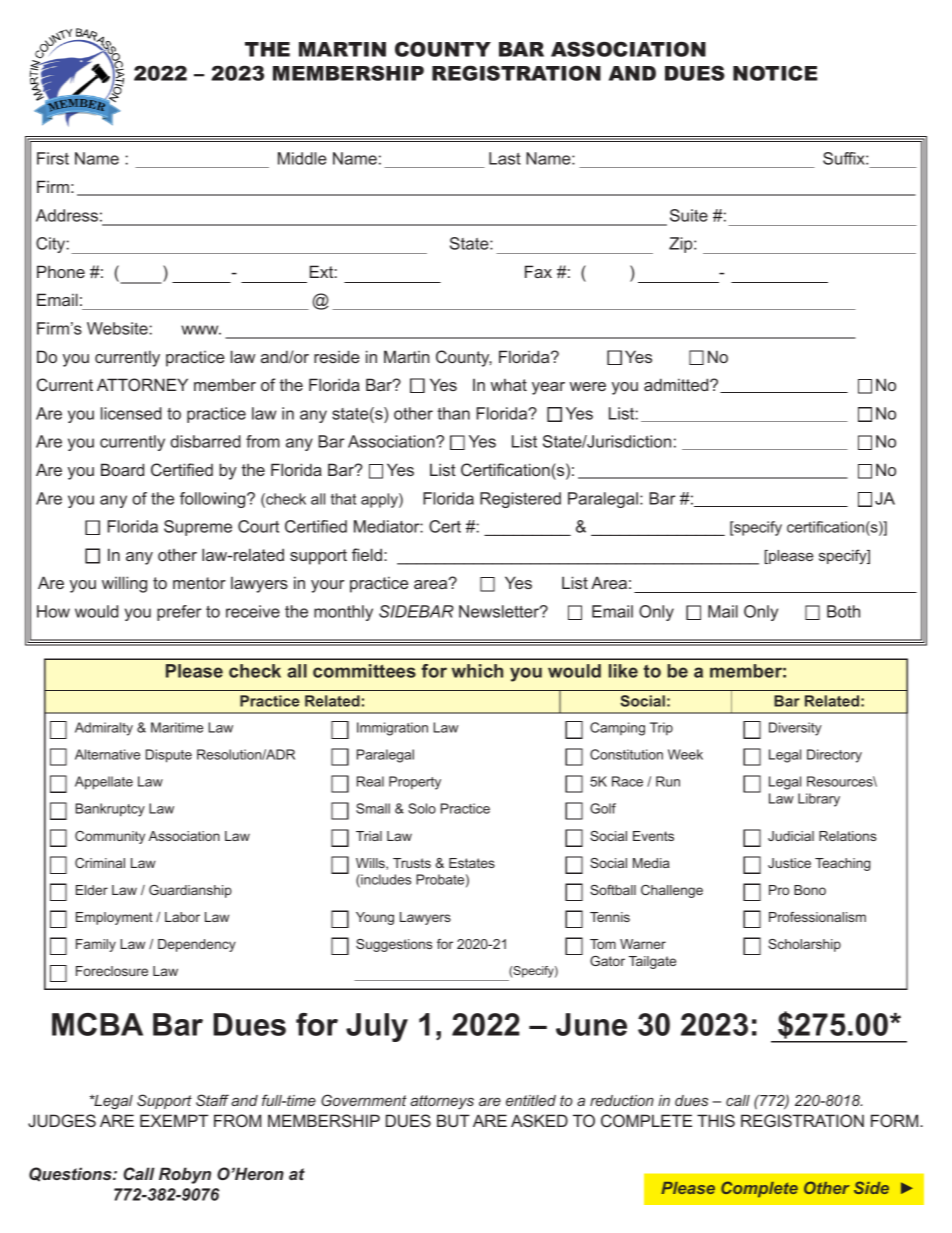 This screenshot has height=1233, width=952. I want to click on admitted, so click(677, 384).
